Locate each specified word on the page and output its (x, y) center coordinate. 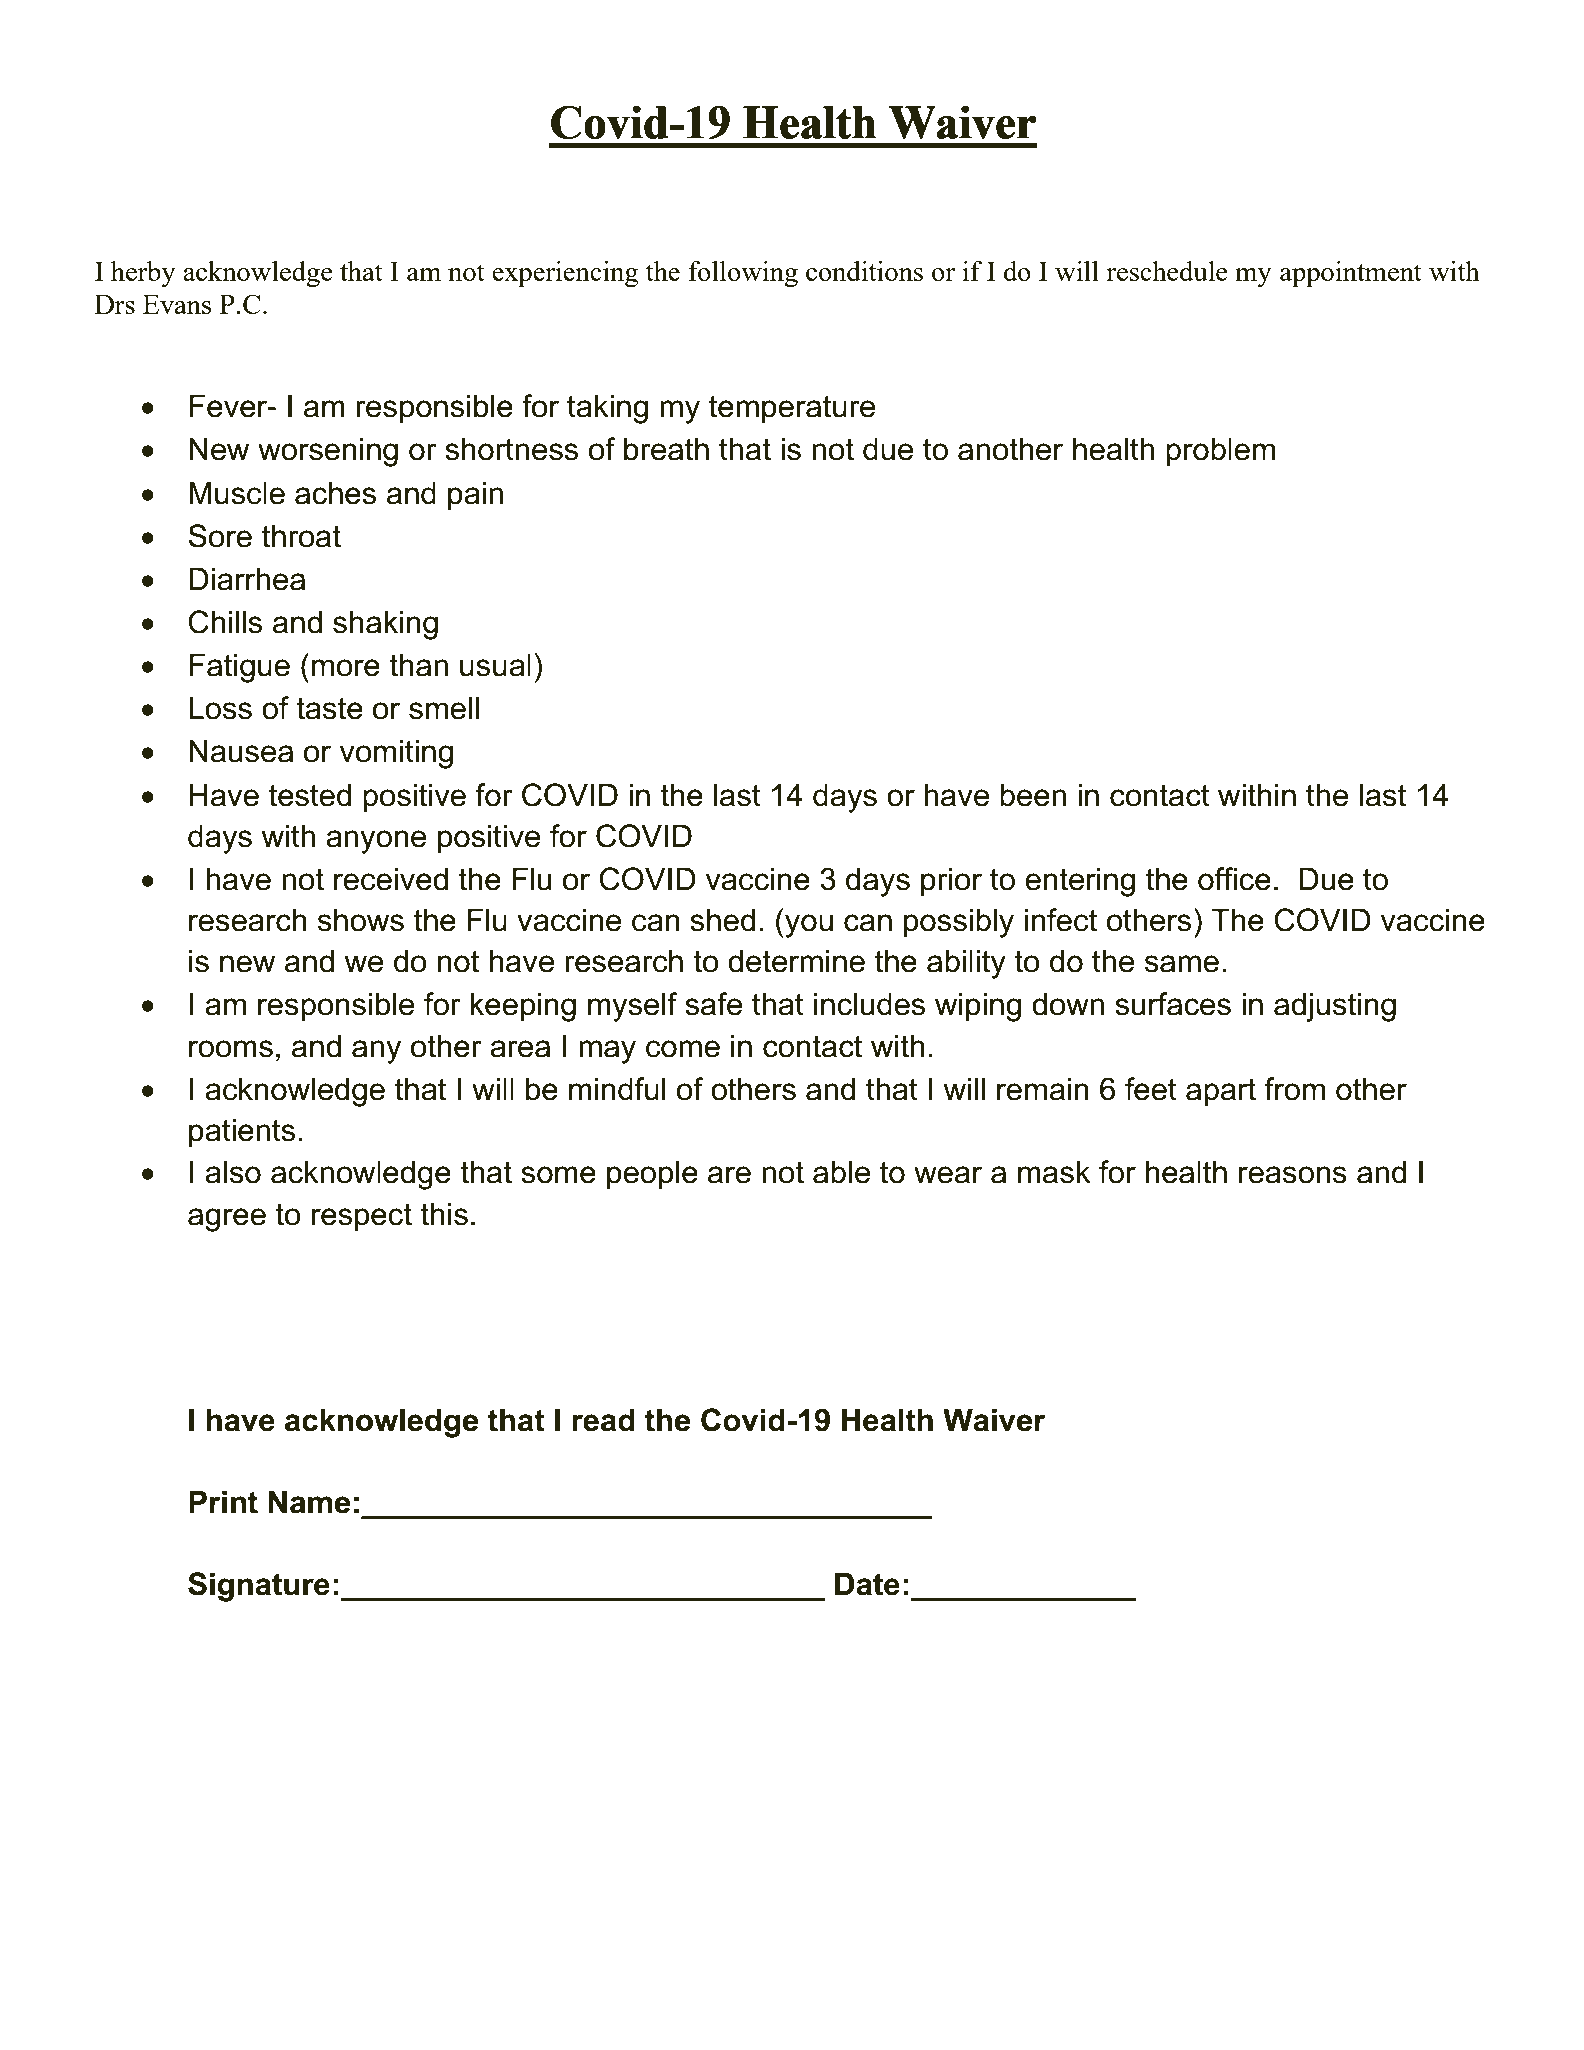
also (233, 1172)
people (652, 1175)
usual (495, 665)
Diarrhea (247, 579)
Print (223, 1502)
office (1234, 879)
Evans (177, 304)
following (743, 274)
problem (1220, 452)
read (603, 1420)
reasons (1293, 1175)
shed (722, 920)
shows (361, 920)
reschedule (1167, 271)
